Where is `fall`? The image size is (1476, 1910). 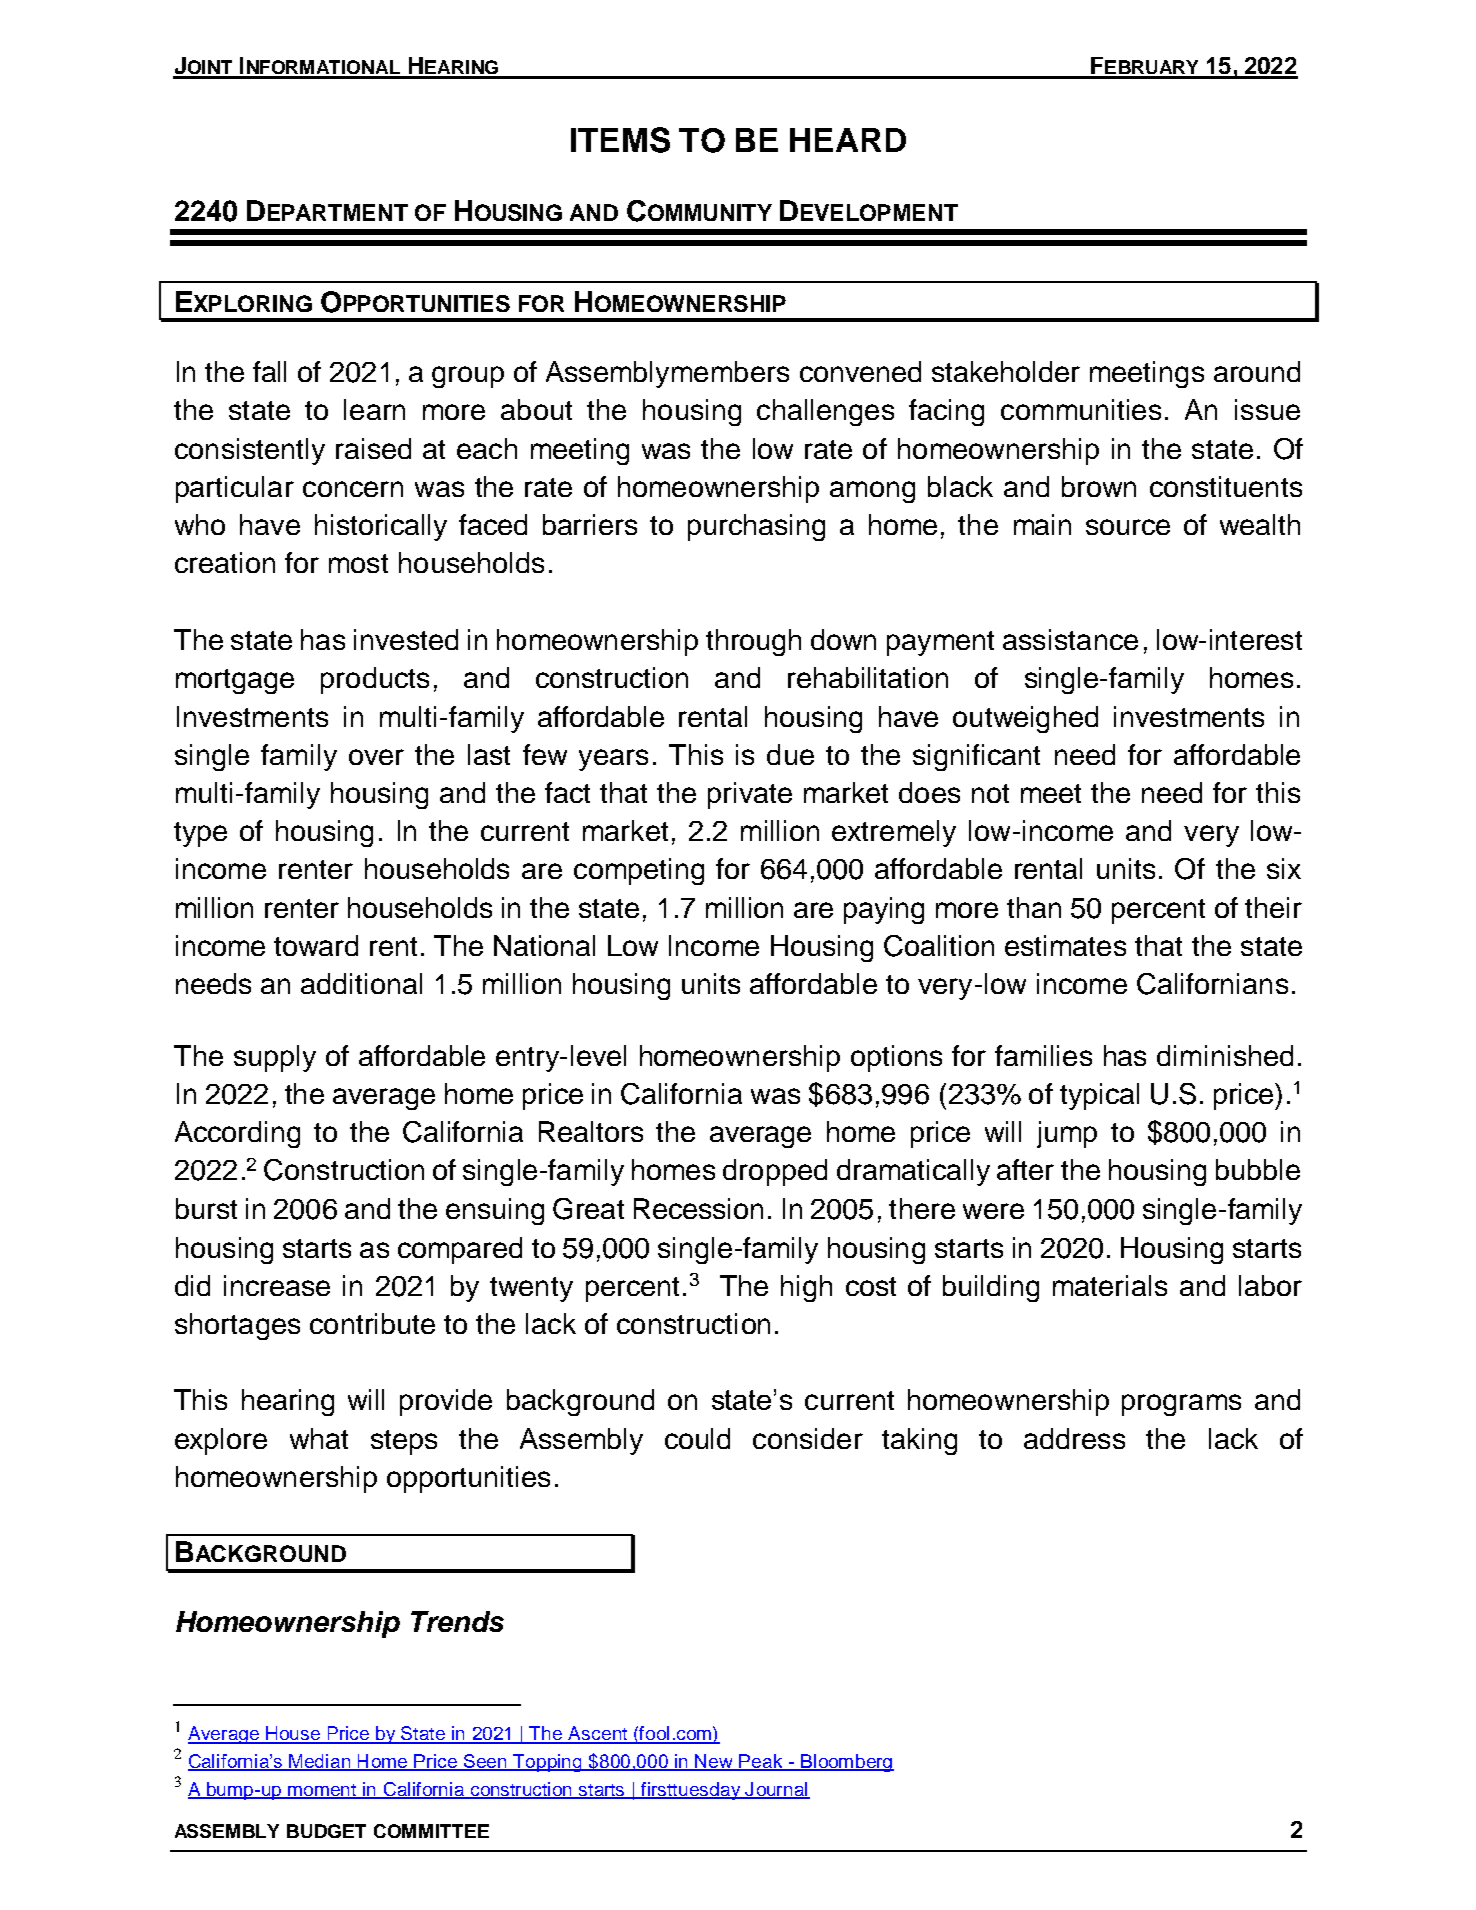 fall is located at coordinates (269, 371).
